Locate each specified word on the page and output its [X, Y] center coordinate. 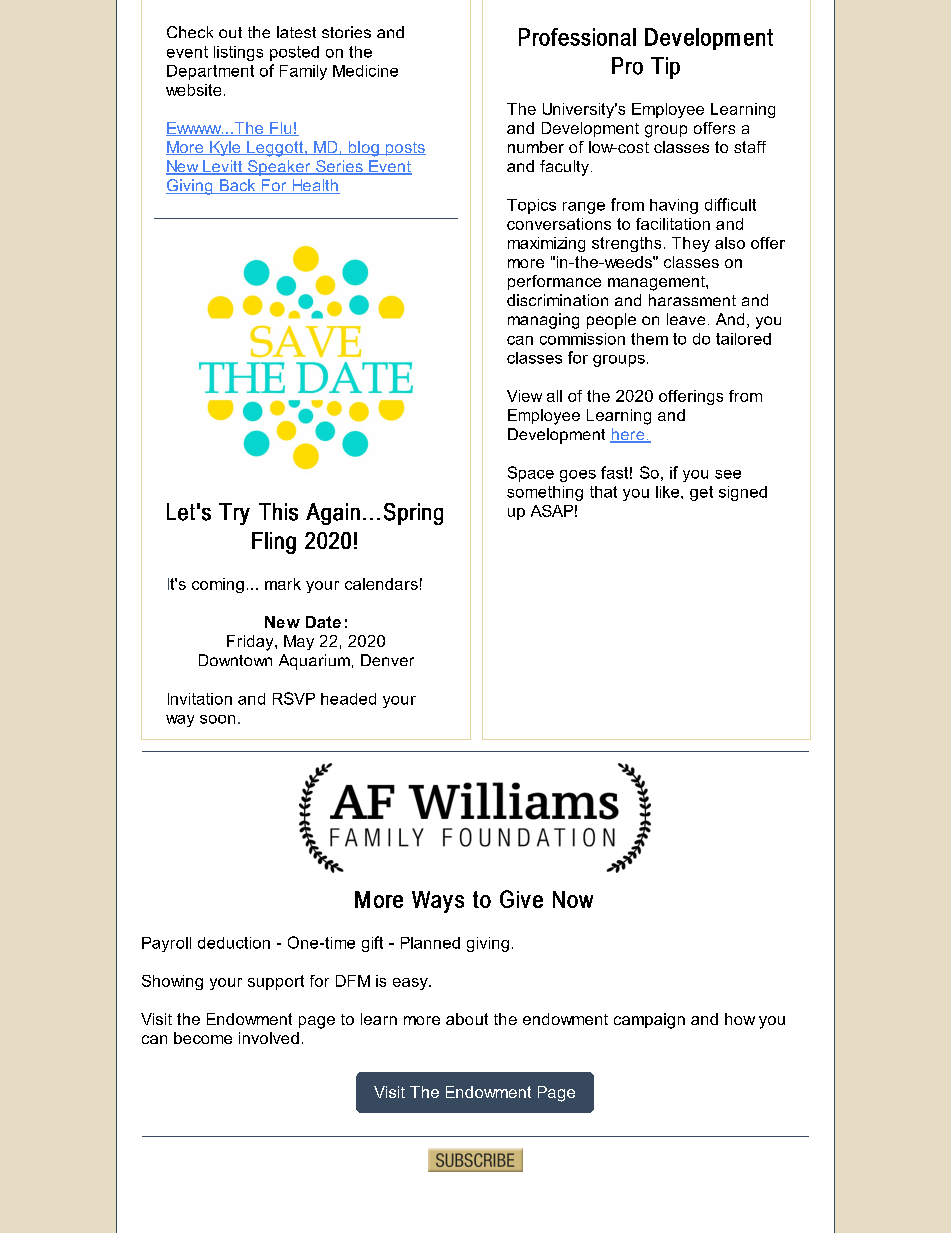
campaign [649, 1021]
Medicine [365, 71]
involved [269, 1038]
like [669, 492]
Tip [665, 68]
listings [238, 53]
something [545, 493]
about [467, 1019]
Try [234, 514]
